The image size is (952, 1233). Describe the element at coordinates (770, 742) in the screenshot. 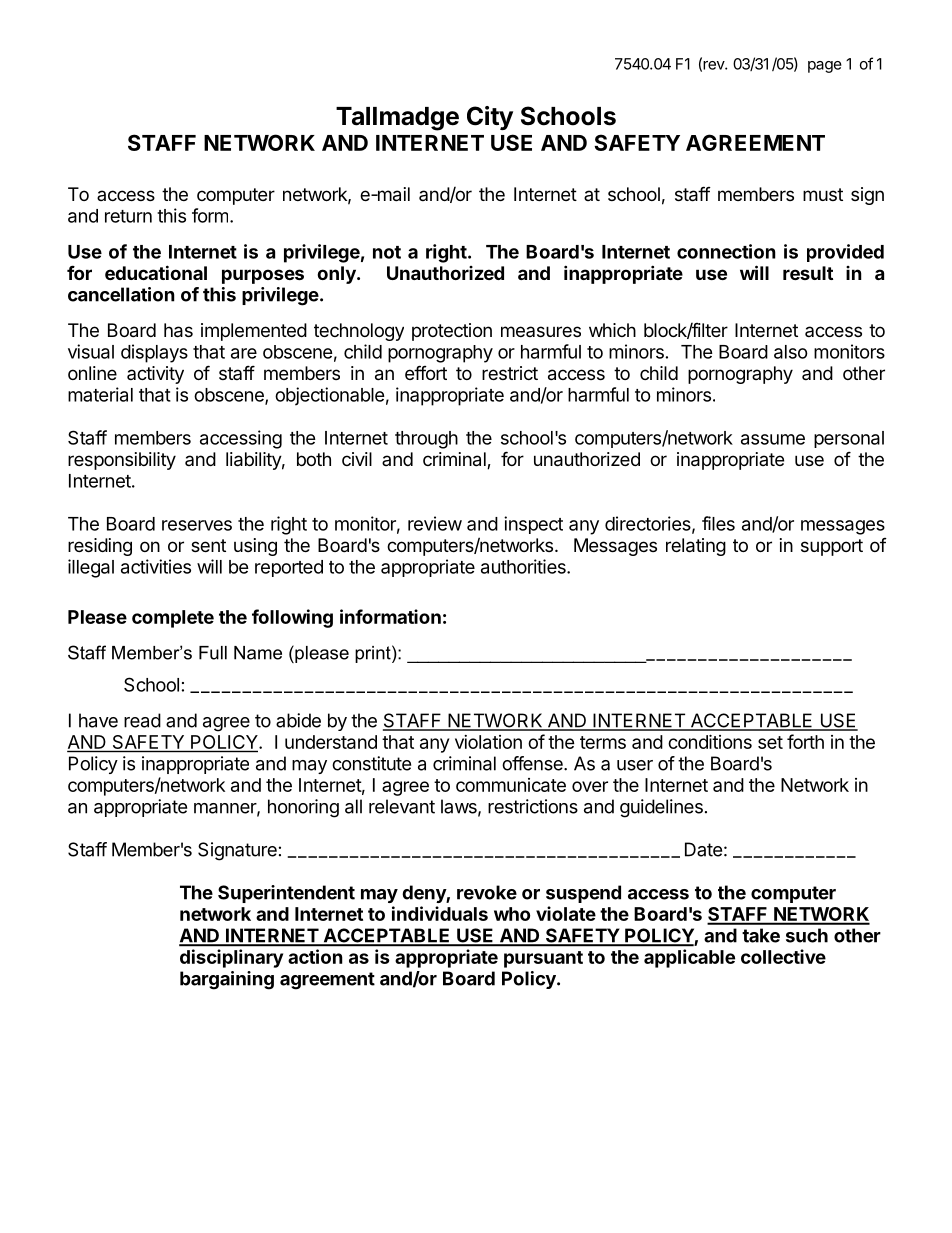

I see `set` at that location.
